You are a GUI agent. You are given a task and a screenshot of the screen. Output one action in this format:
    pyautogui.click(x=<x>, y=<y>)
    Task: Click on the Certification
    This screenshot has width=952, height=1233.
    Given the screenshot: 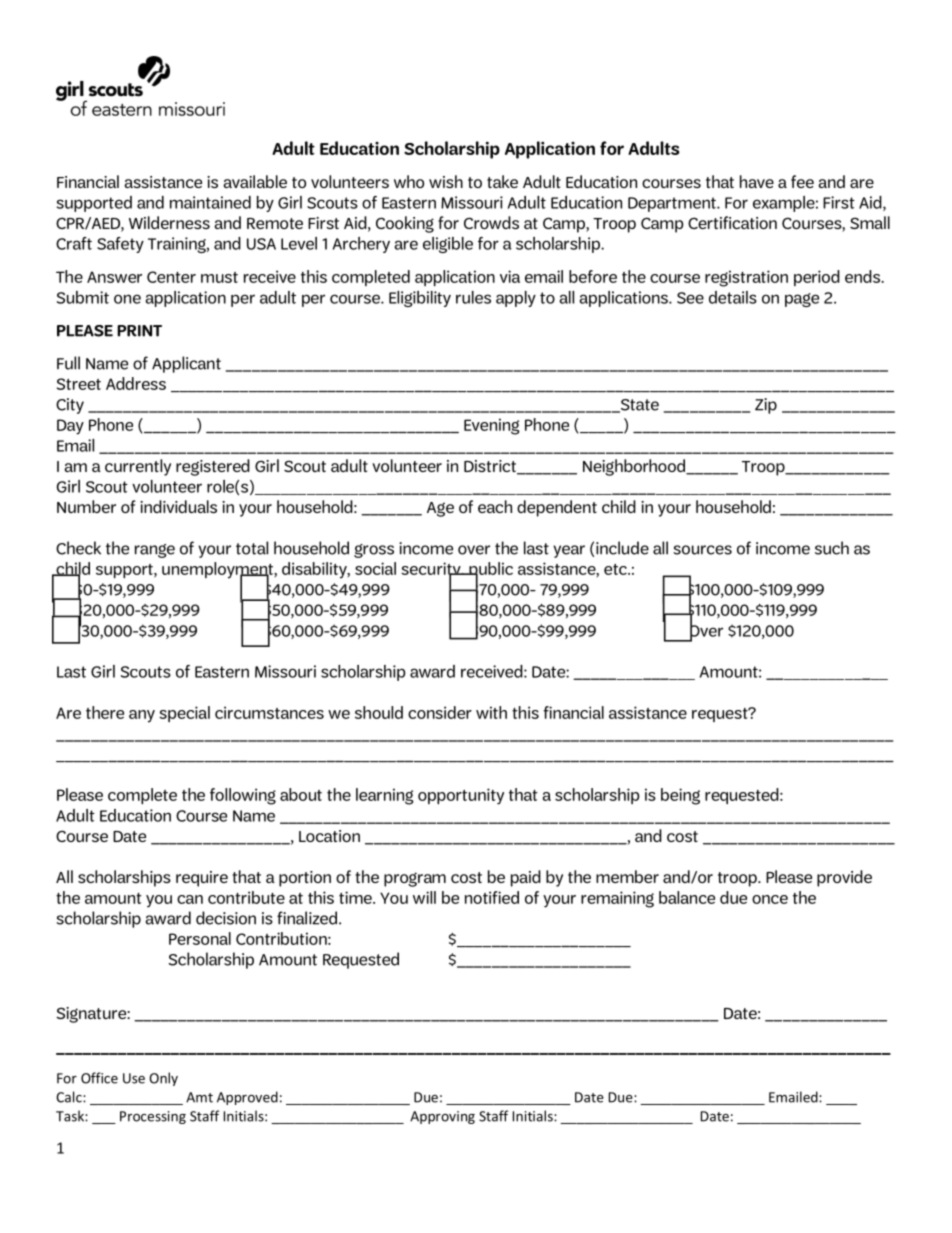 What is the action you would take?
    pyautogui.click(x=732, y=222)
